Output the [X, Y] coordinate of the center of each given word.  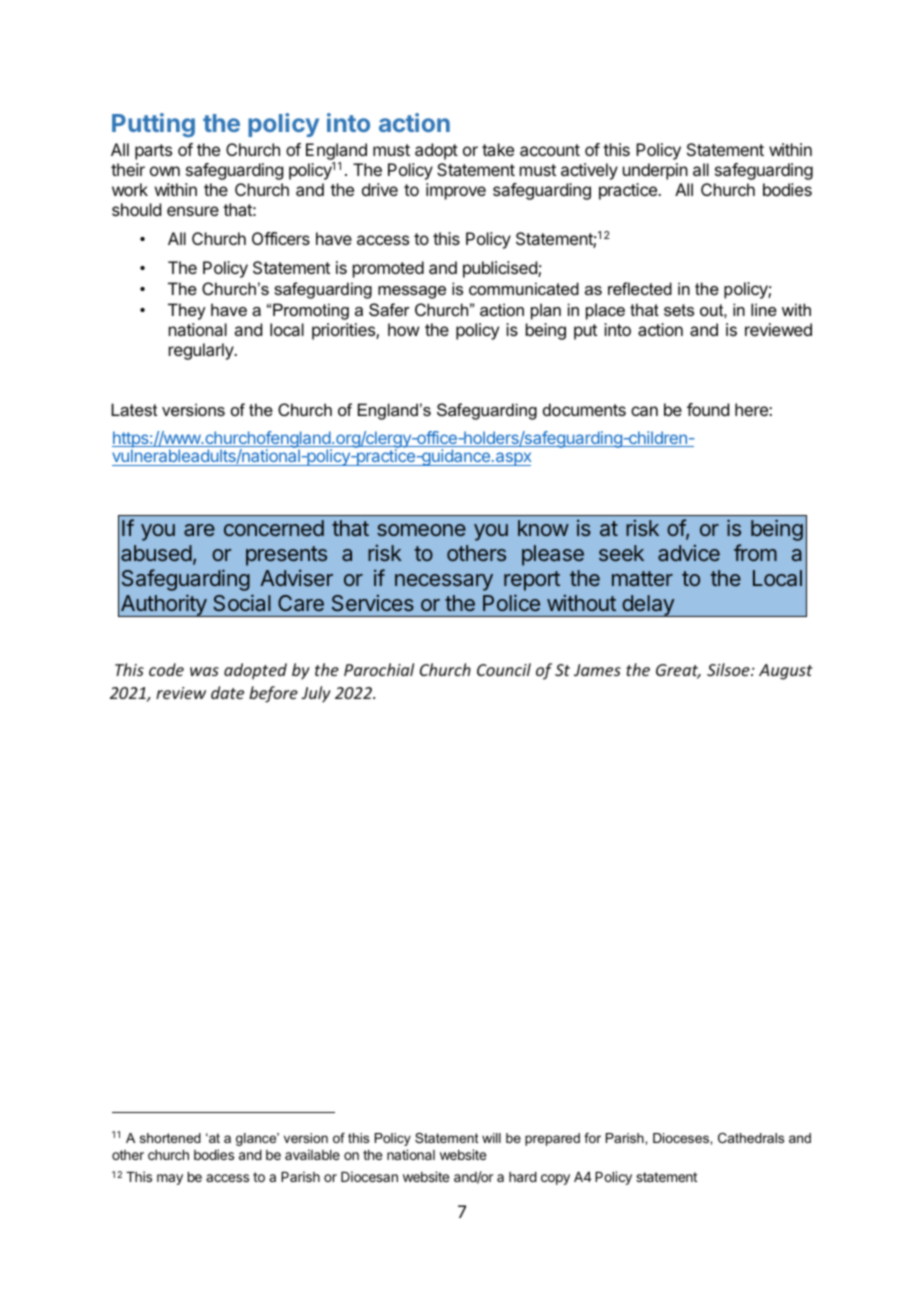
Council [504, 669]
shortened [170, 1138]
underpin [655, 171]
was [204, 671]
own [165, 171]
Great [678, 671]
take [498, 149]
